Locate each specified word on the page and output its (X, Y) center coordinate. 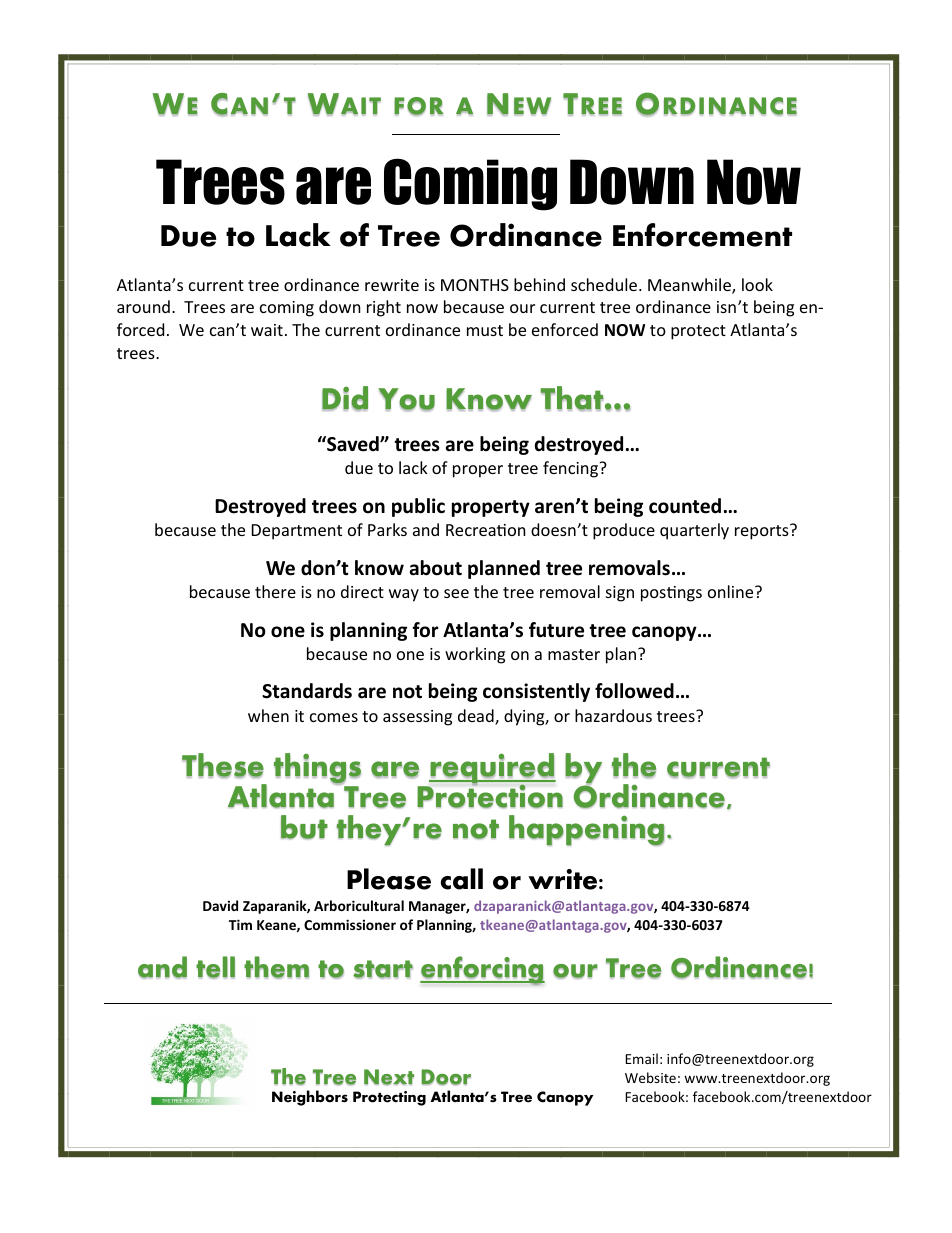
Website (650, 1077)
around (143, 306)
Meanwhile (690, 286)
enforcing (482, 971)
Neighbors (310, 1098)
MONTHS (475, 285)
